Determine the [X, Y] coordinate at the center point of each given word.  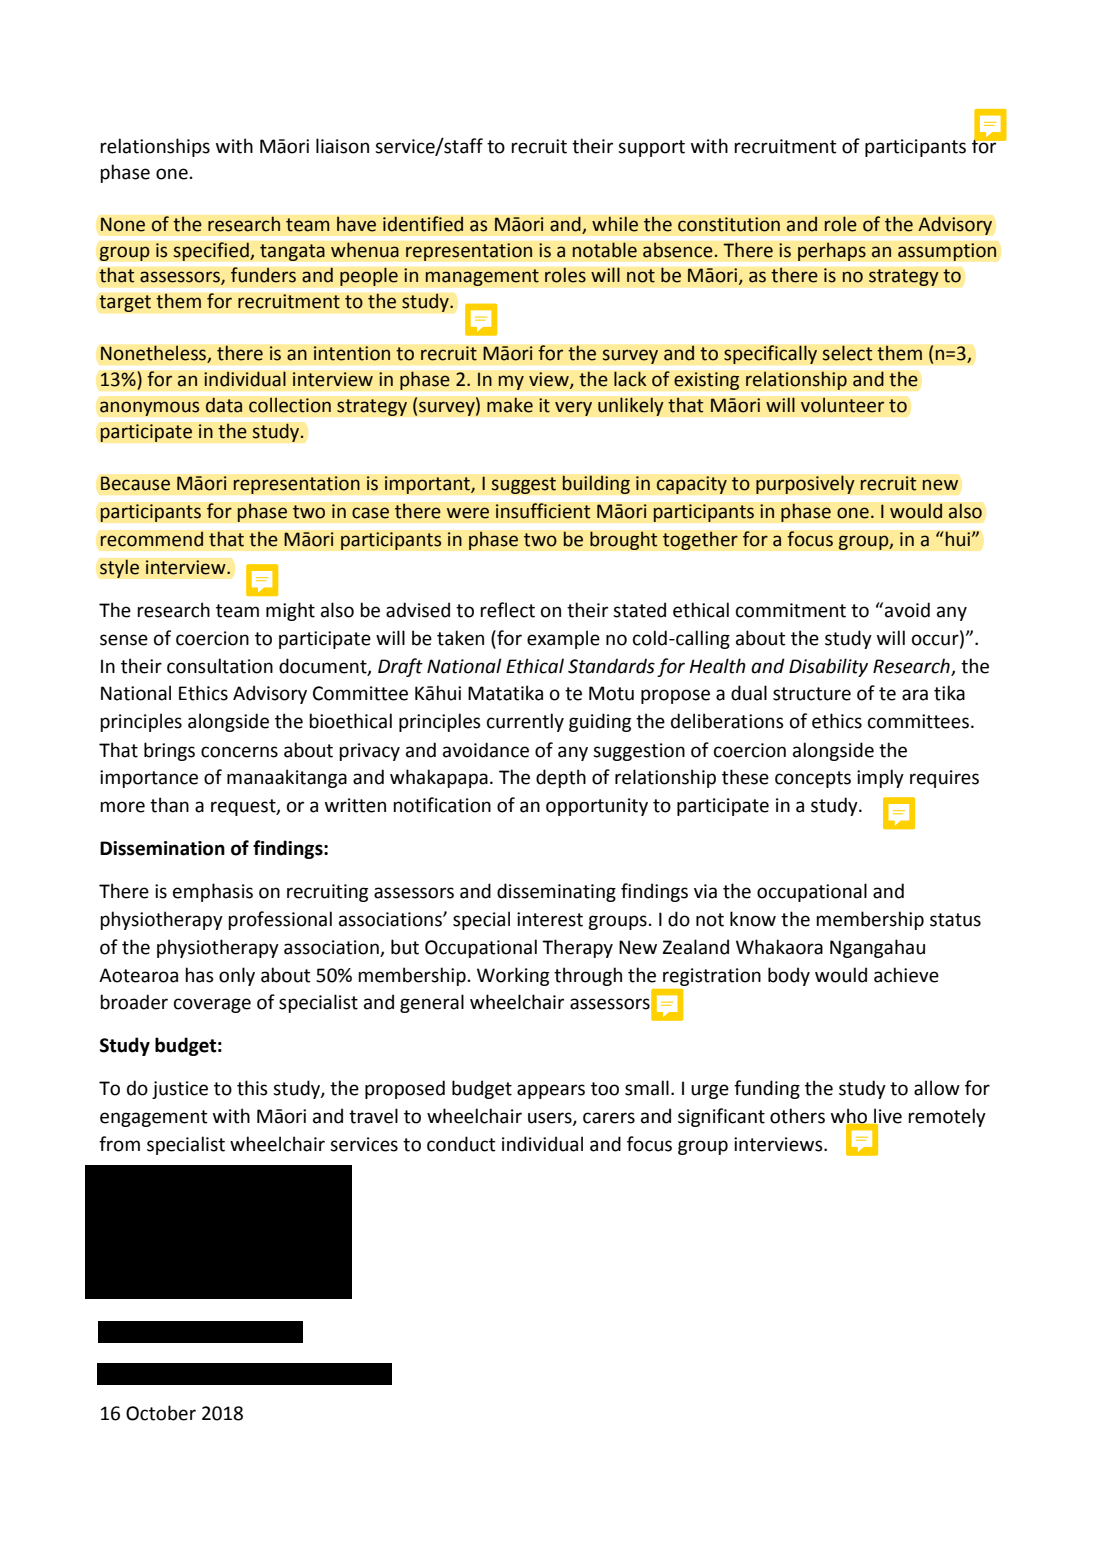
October [161, 1413]
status [955, 920]
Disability [828, 667]
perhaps [831, 251]
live [887, 1117]
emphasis [213, 892]
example [563, 639]
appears [551, 1091]
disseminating [556, 892]
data [223, 405]
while [615, 224]
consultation [220, 666]
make [510, 405]
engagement [154, 1118]
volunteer [843, 405]
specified [212, 251]
